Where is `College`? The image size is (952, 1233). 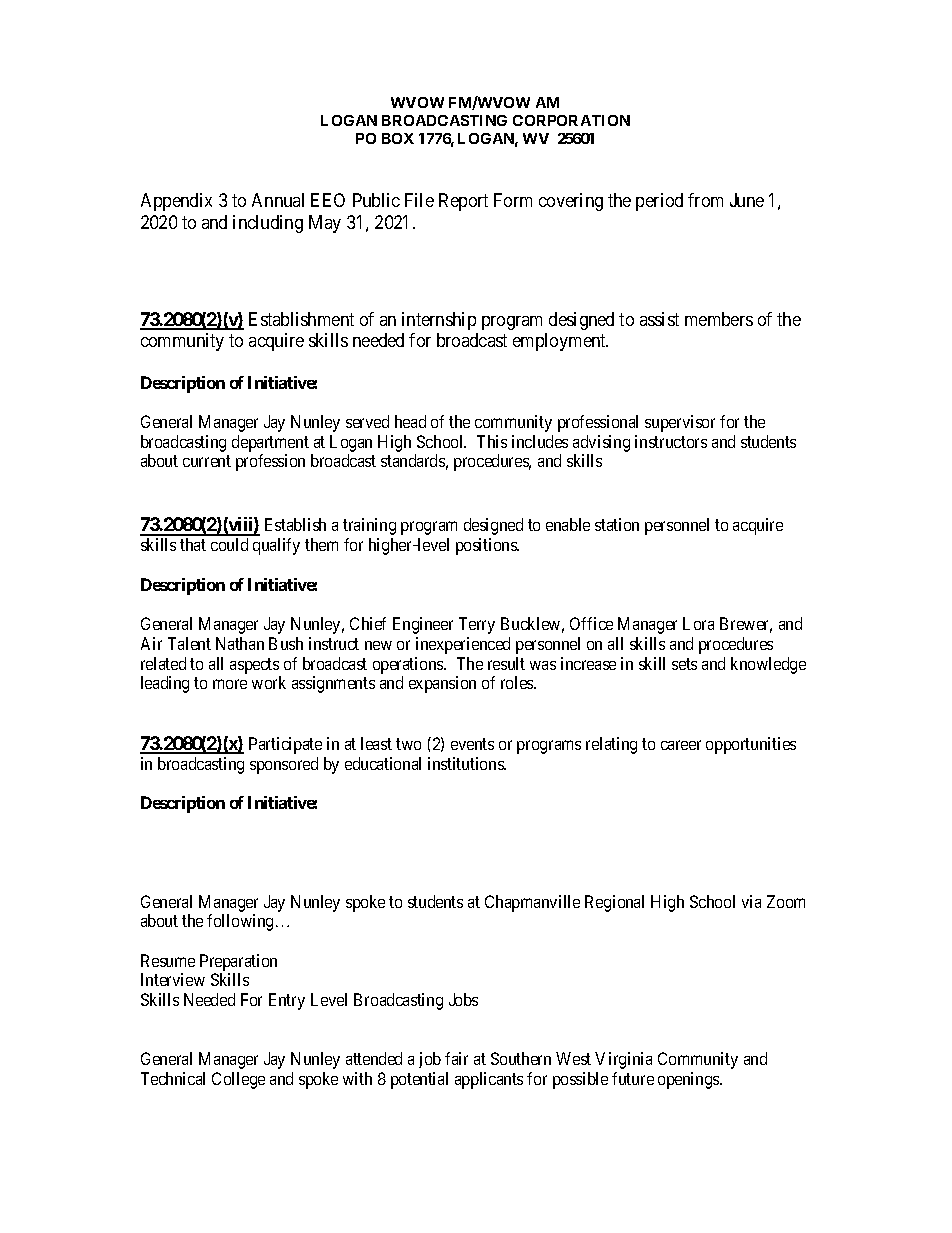
College is located at coordinates (238, 1080).
